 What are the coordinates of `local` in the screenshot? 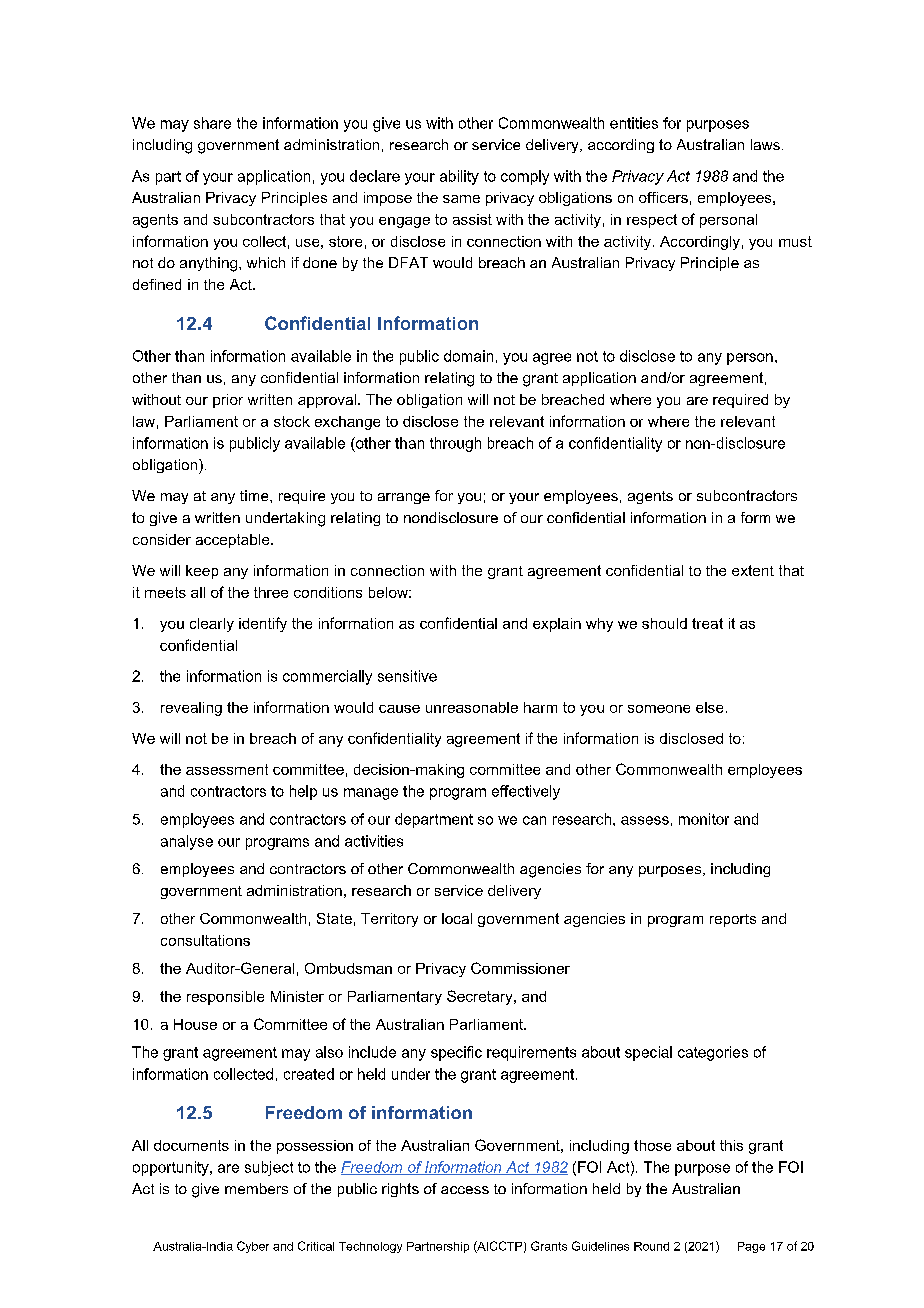 It's located at (457, 918).
